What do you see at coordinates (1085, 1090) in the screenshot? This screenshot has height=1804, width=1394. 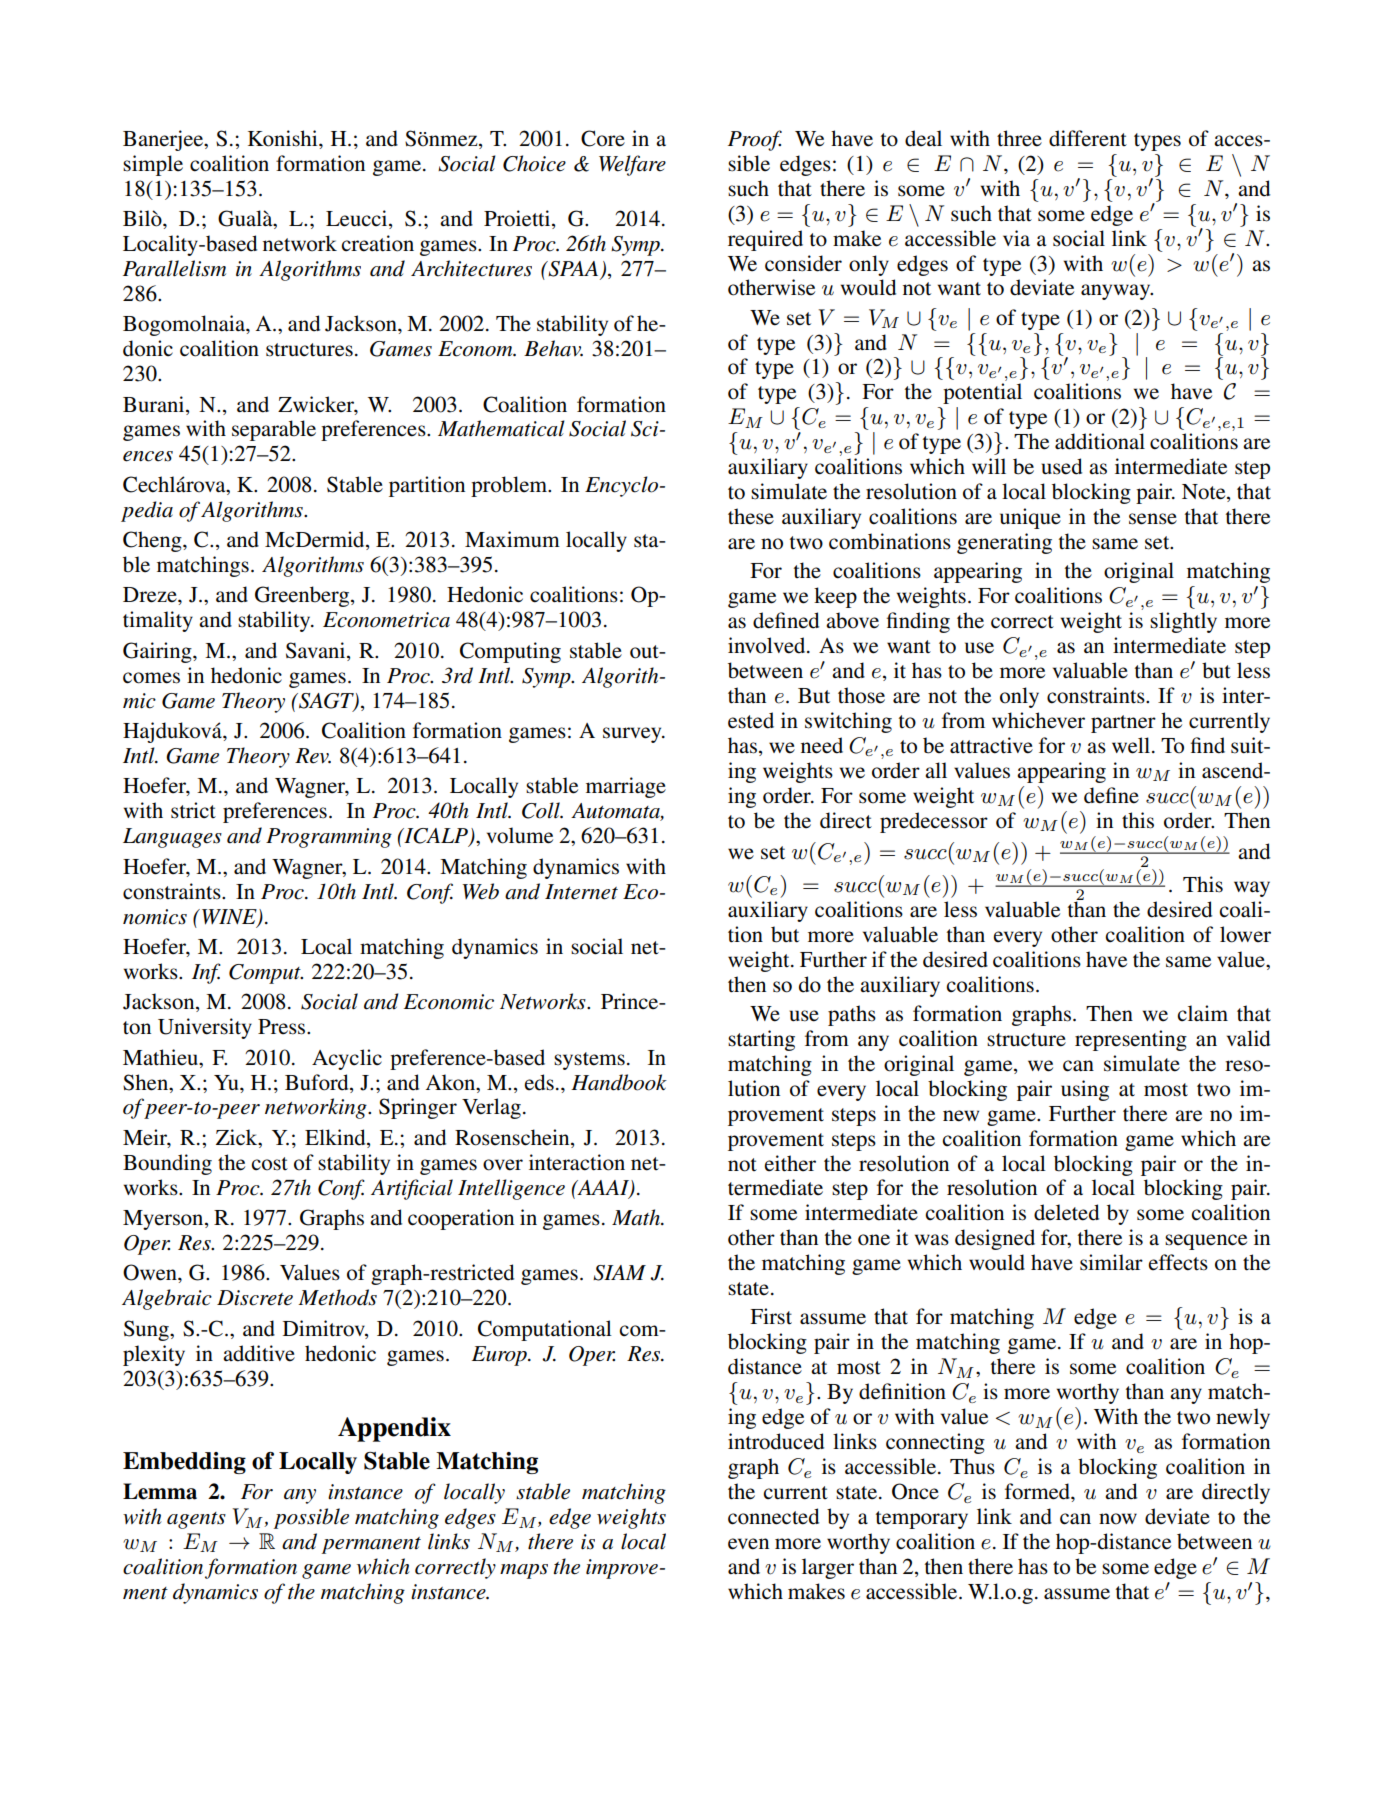 I see `using` at bounding box center [1085, 1090].
